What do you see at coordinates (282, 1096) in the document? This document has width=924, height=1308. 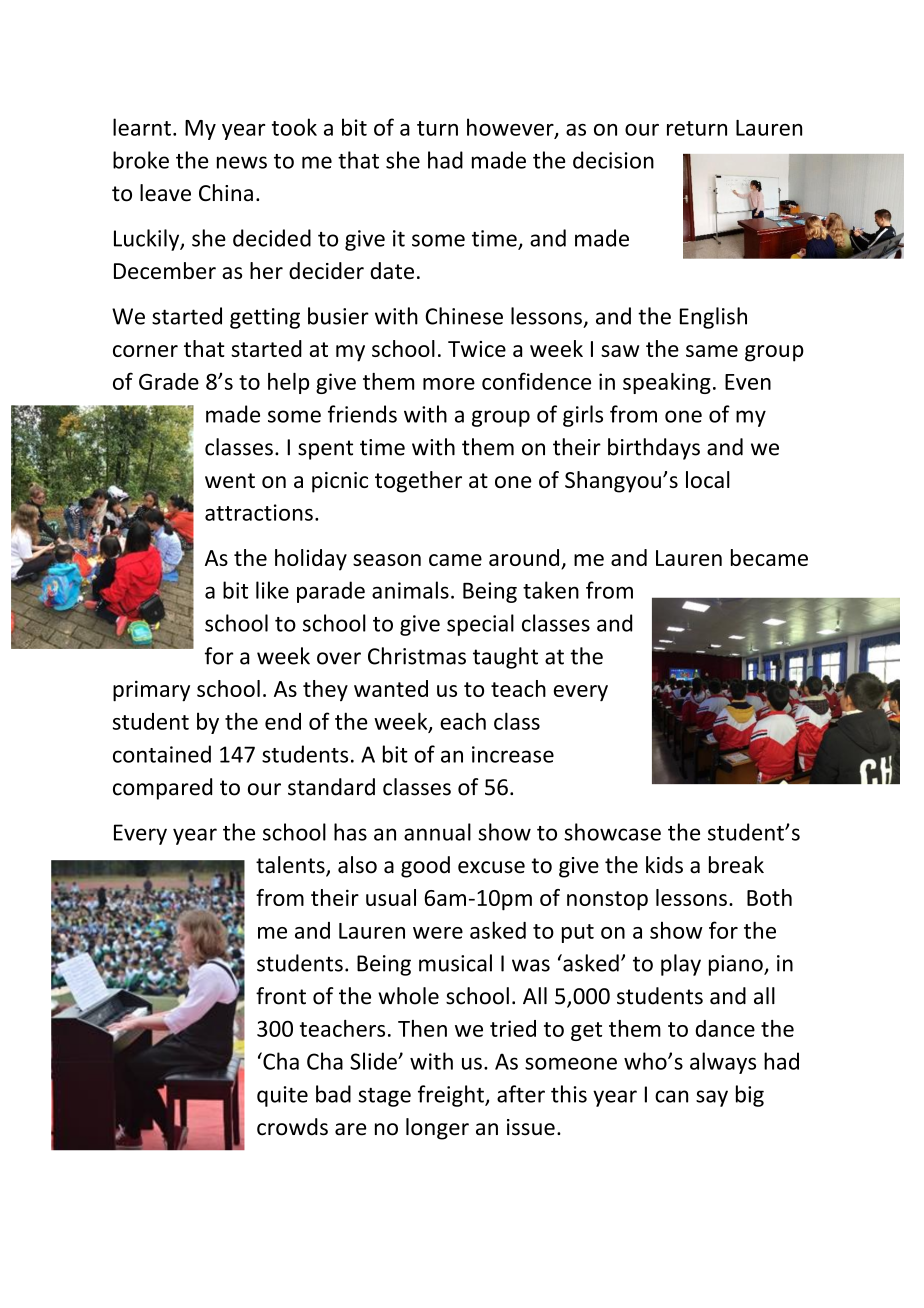 I see `quite` at bounding box center [282, 1096].
